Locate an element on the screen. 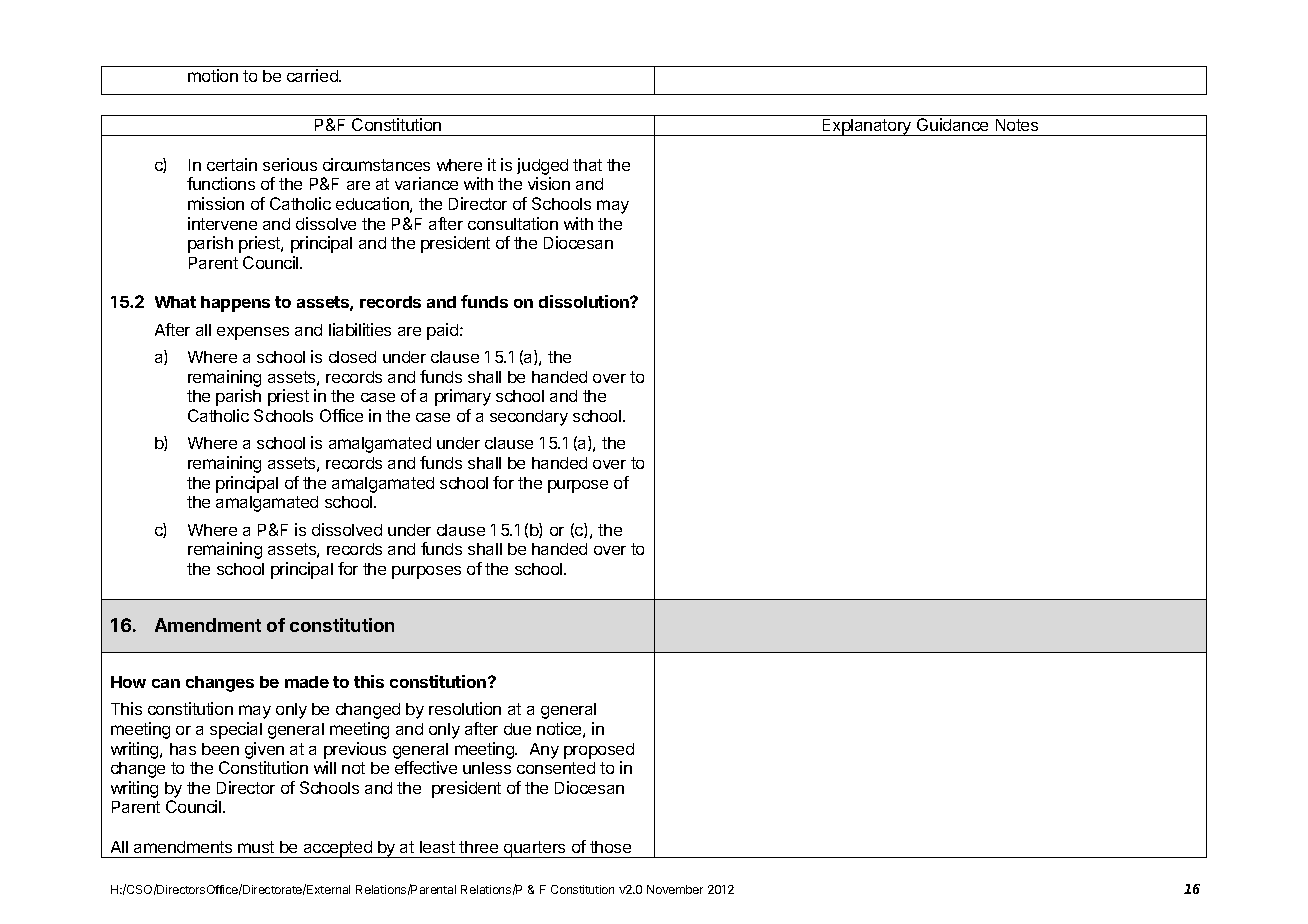  paid is located at coordinates (444, 331).
